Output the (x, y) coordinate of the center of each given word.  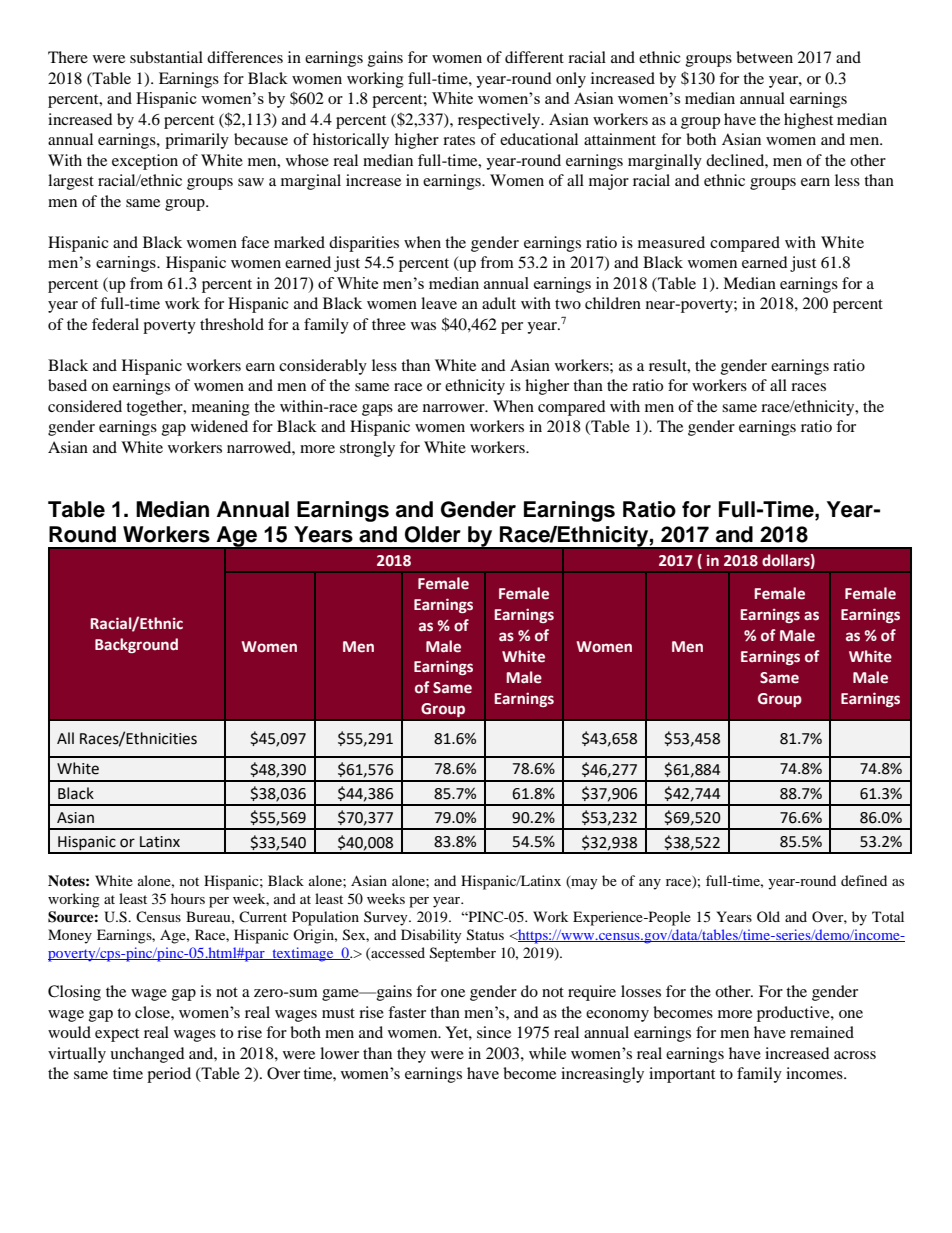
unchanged (147, 1055)
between (764, 57)
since (494, 1032)
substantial (166, 57)
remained (822, 1032)
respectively (500, 121)
